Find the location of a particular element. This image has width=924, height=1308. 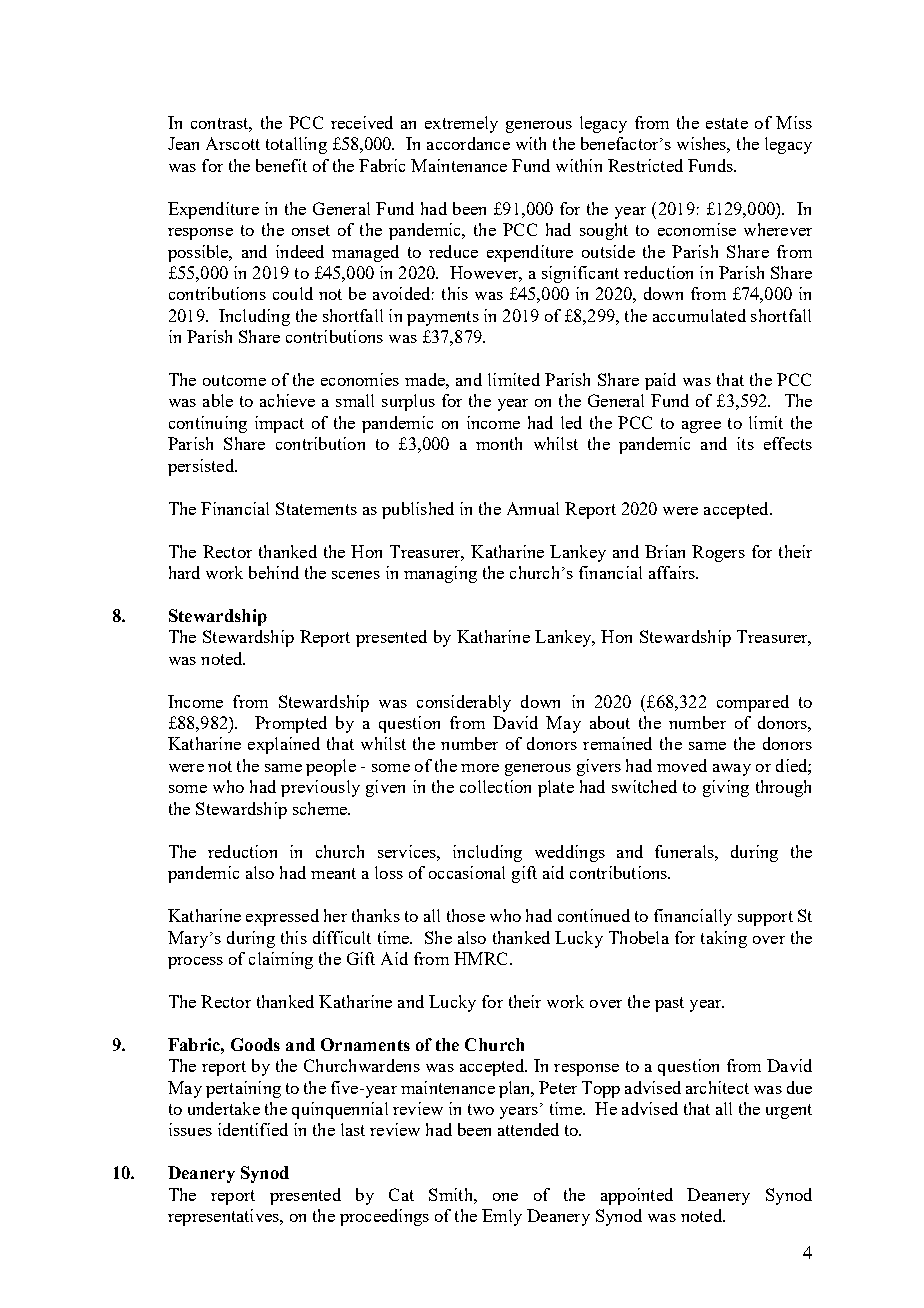

benefit is located at coordinates (281, 165).
